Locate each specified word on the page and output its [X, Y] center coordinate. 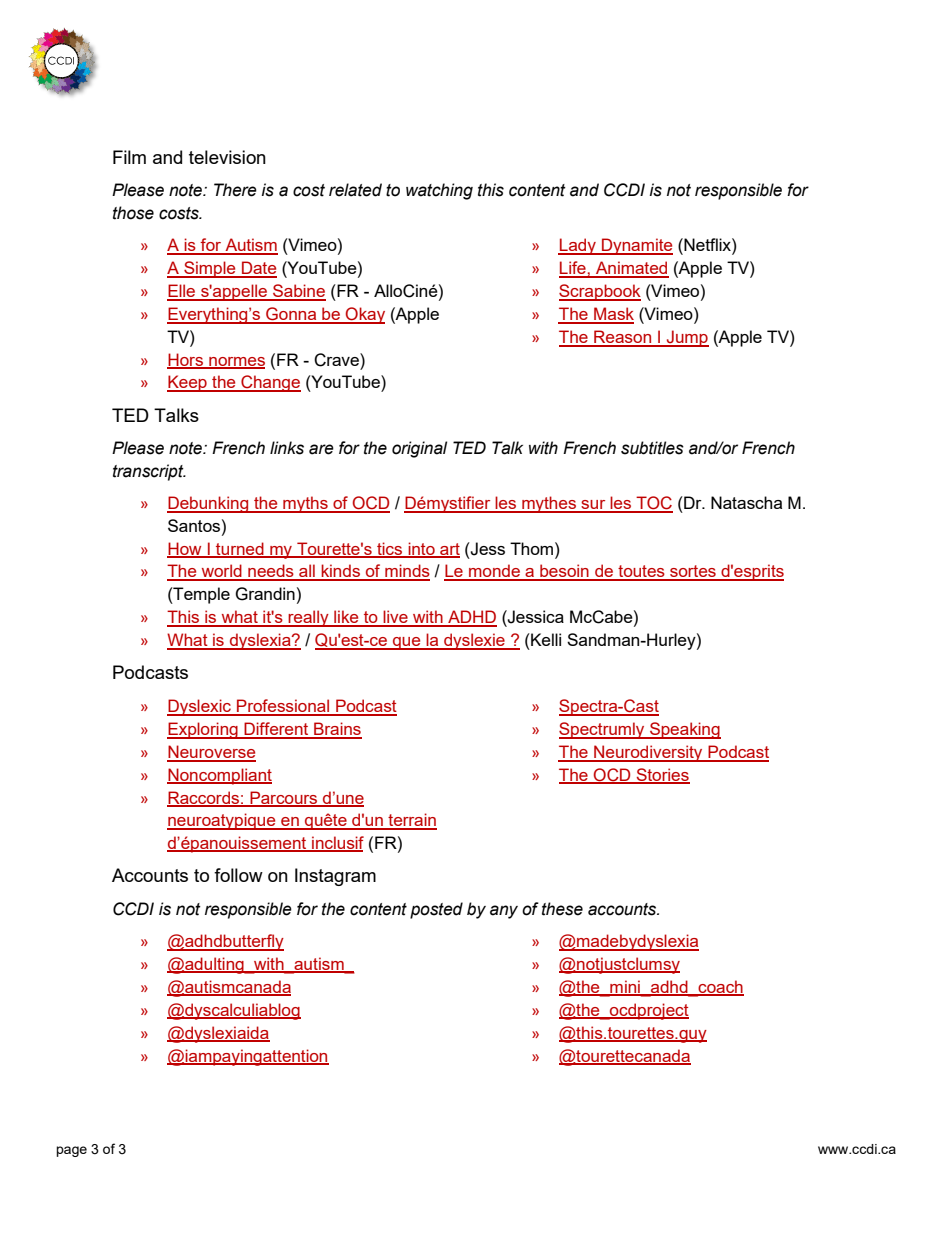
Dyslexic [200, 707]
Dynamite [636, 246]
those [133, 213]
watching [439, 191]
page [71, 1151]
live [395, 618]
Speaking [684, 730]
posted [436, 910]
